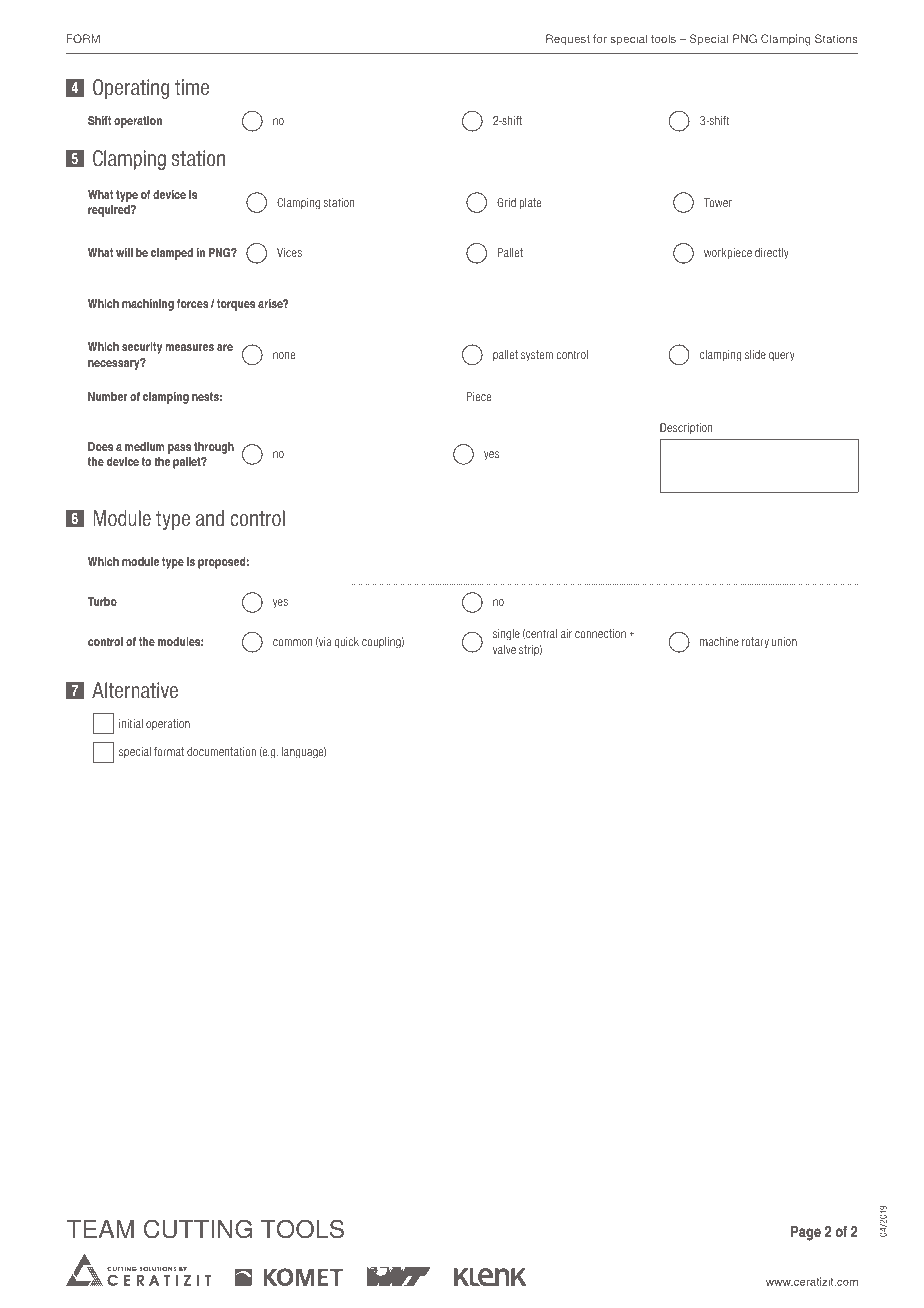 The image size is (924, 1308). What do you see at coordinates (537, 356) in the page?
I see `system` at bounding box center [537, 356].
